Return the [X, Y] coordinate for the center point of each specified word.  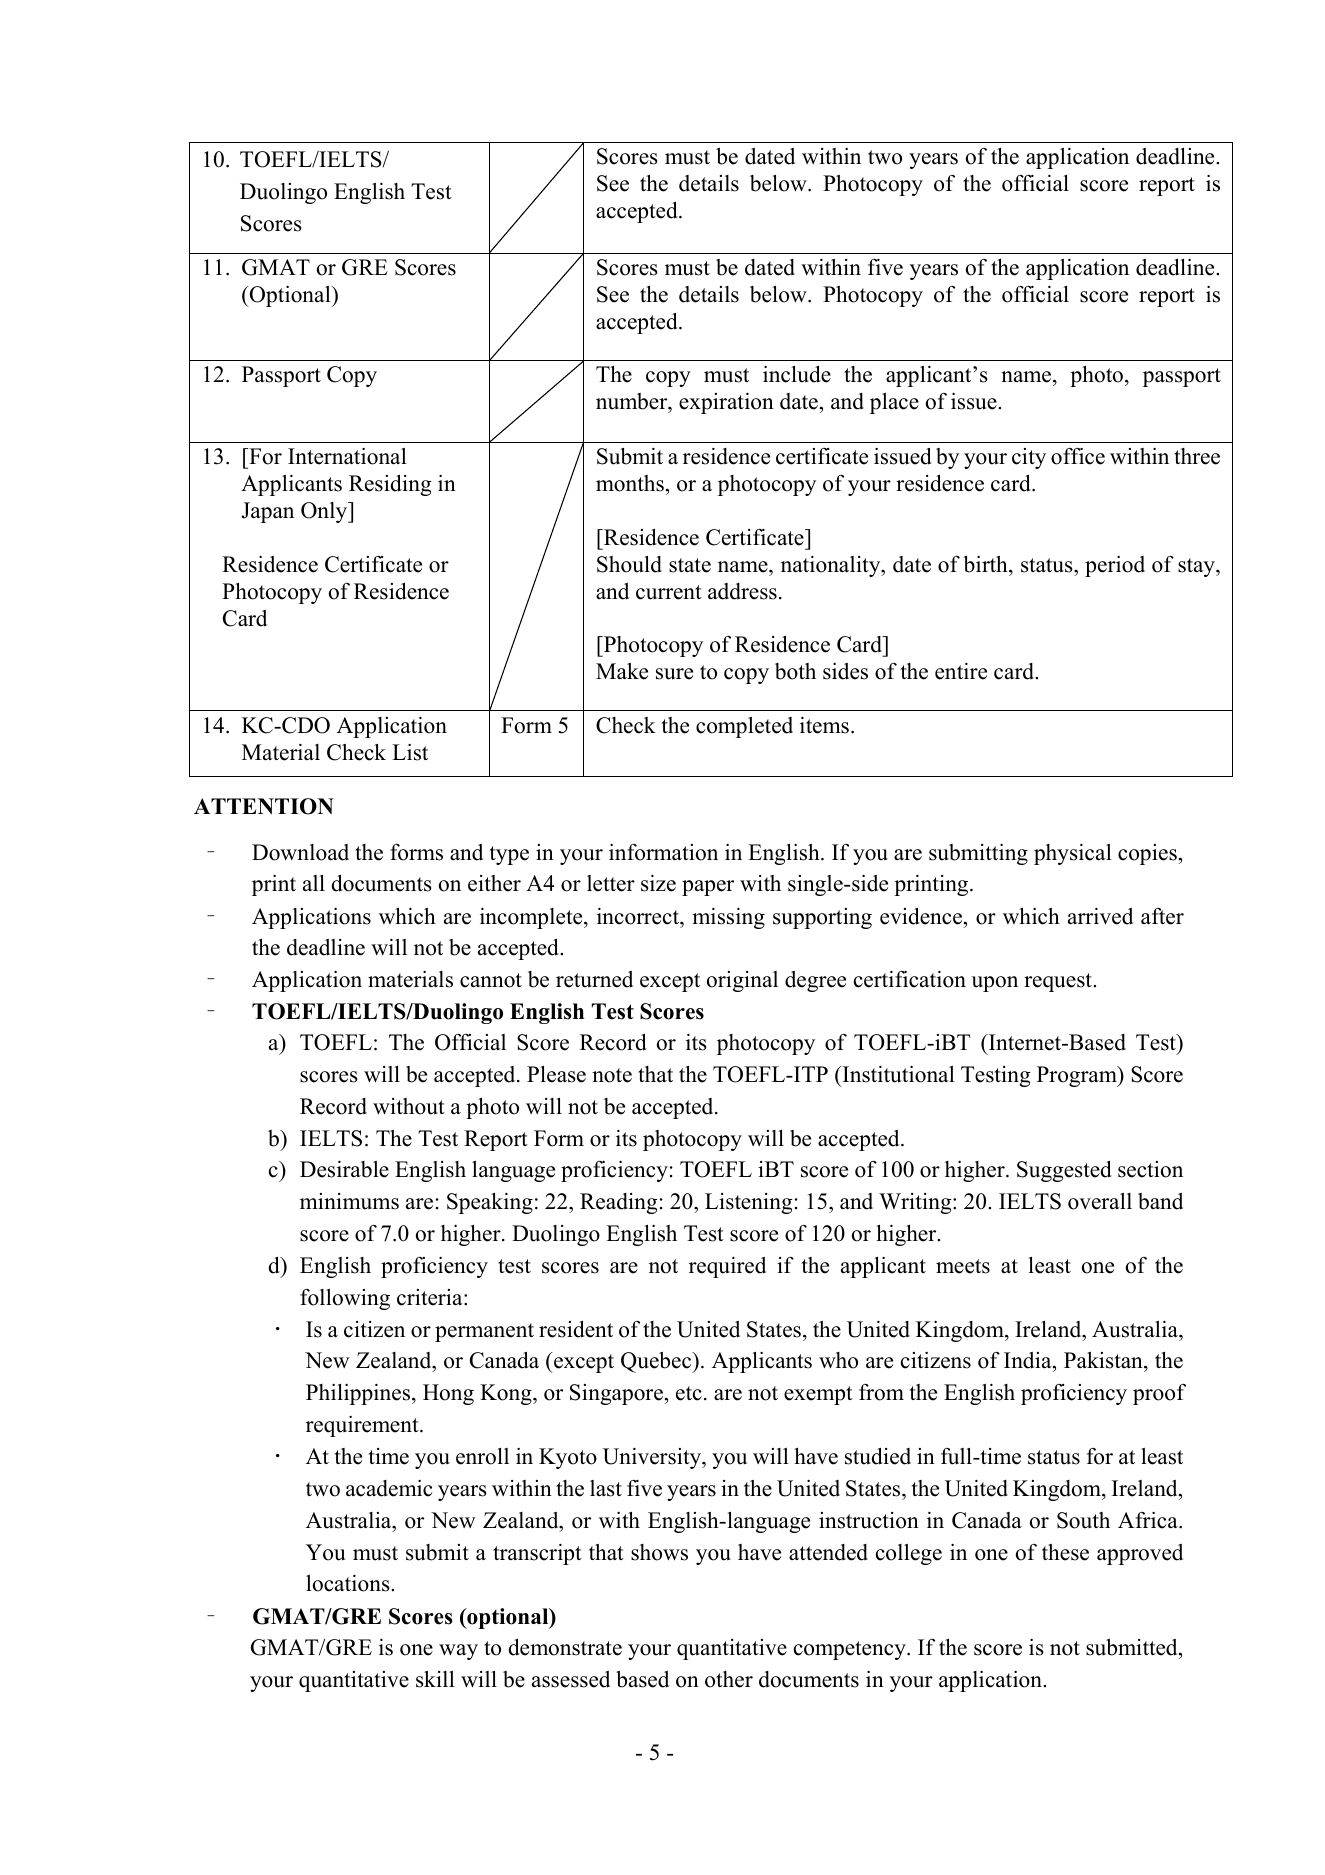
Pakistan [1104, 1362]
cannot [491, 980]
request [1059, 982]
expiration [726, 403]
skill [435, 1679]
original [742, 981]
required [727, 1267]
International [347, 456]
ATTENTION [264, 806]
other [729, 1679]
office [1078, 456]
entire [961, 671]
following [345, 1299]
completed [744, 727]
